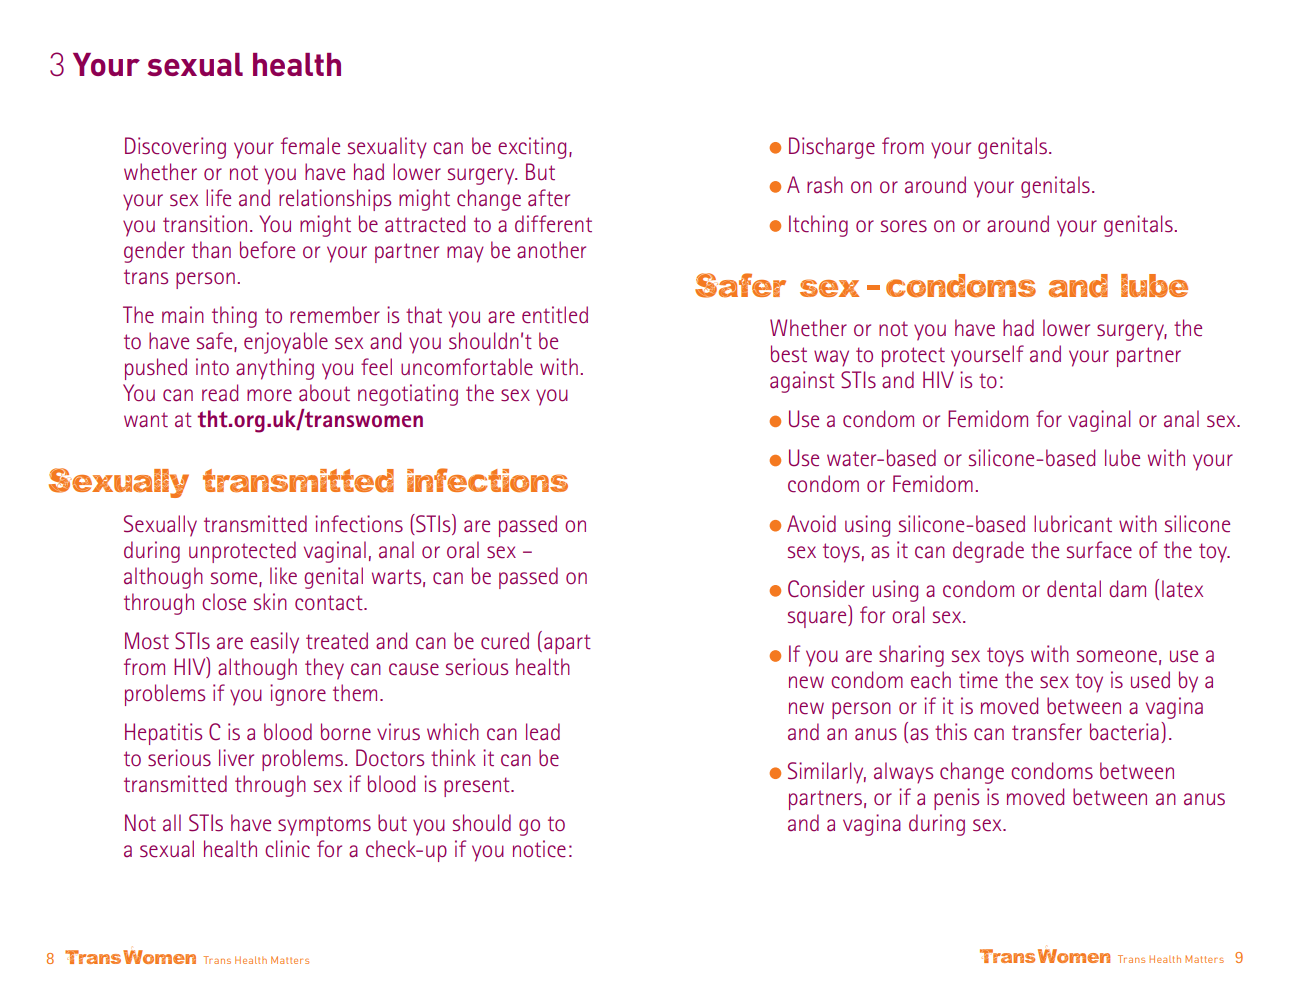 The width and height of the page is (1293, 985). Describe the element at coordinates (324, 826) in the page. I see `symptoms` at that location.
